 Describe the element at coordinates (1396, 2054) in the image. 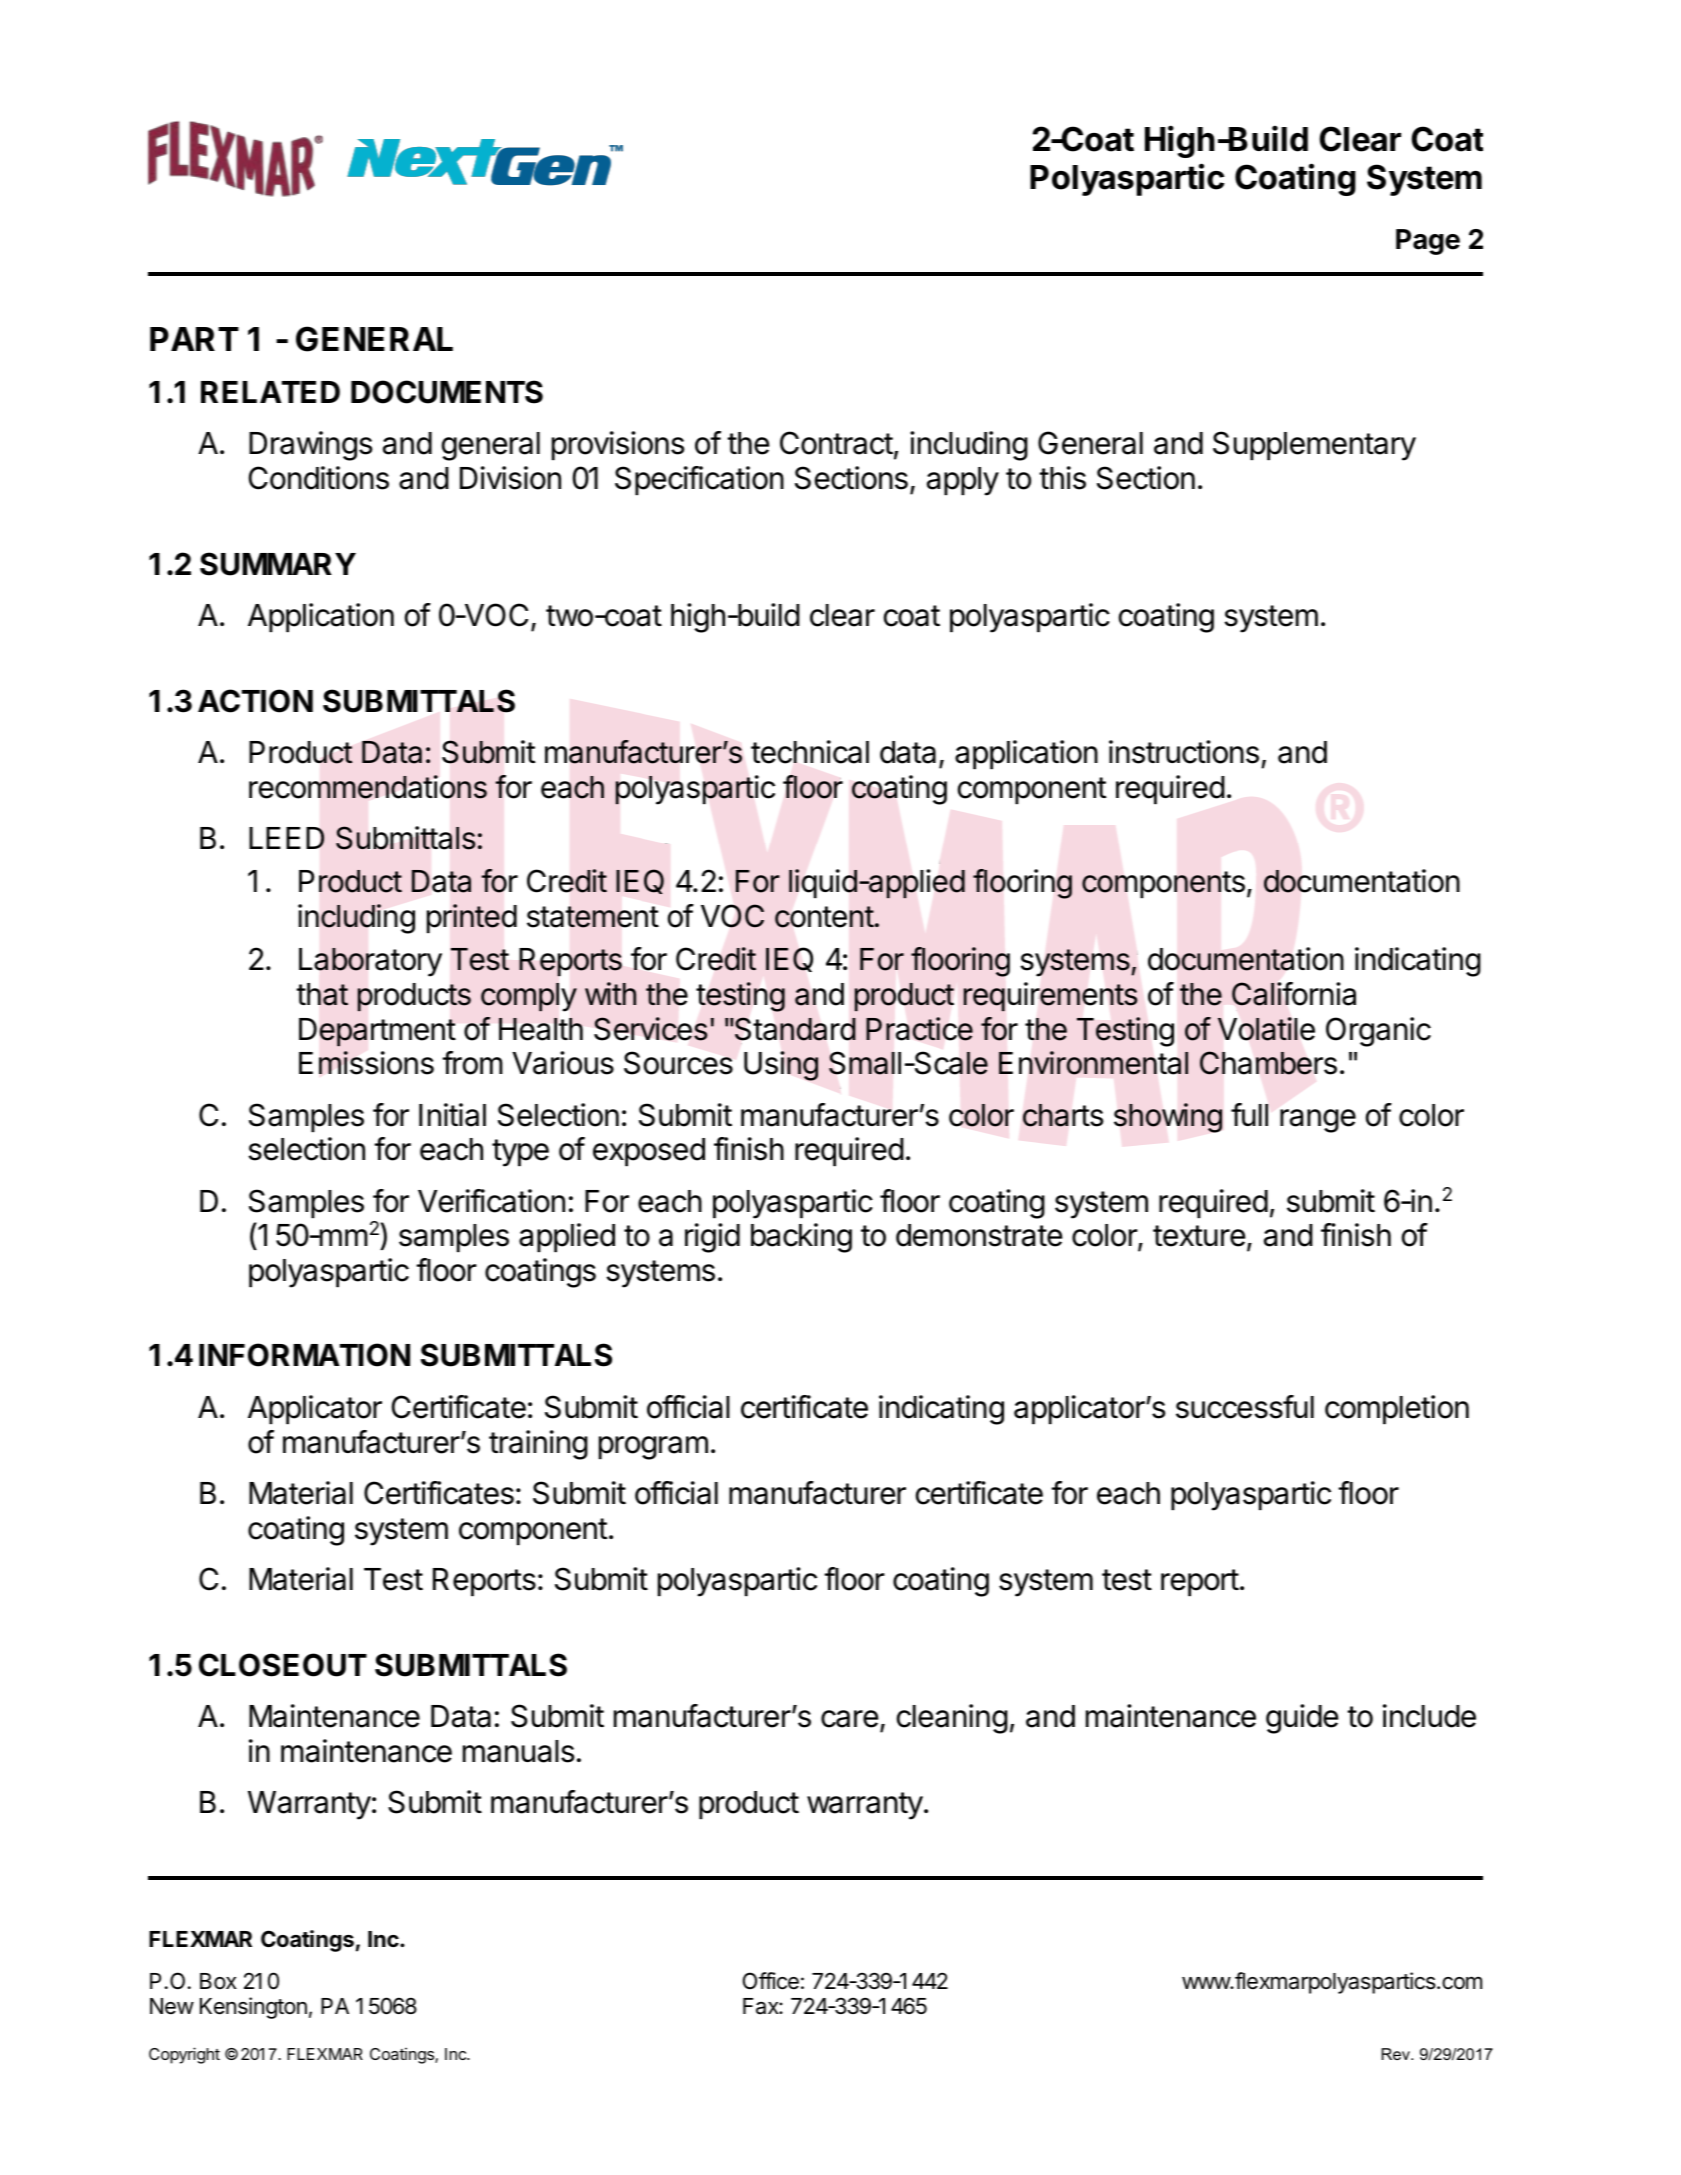

I see `Rev` at that location.
